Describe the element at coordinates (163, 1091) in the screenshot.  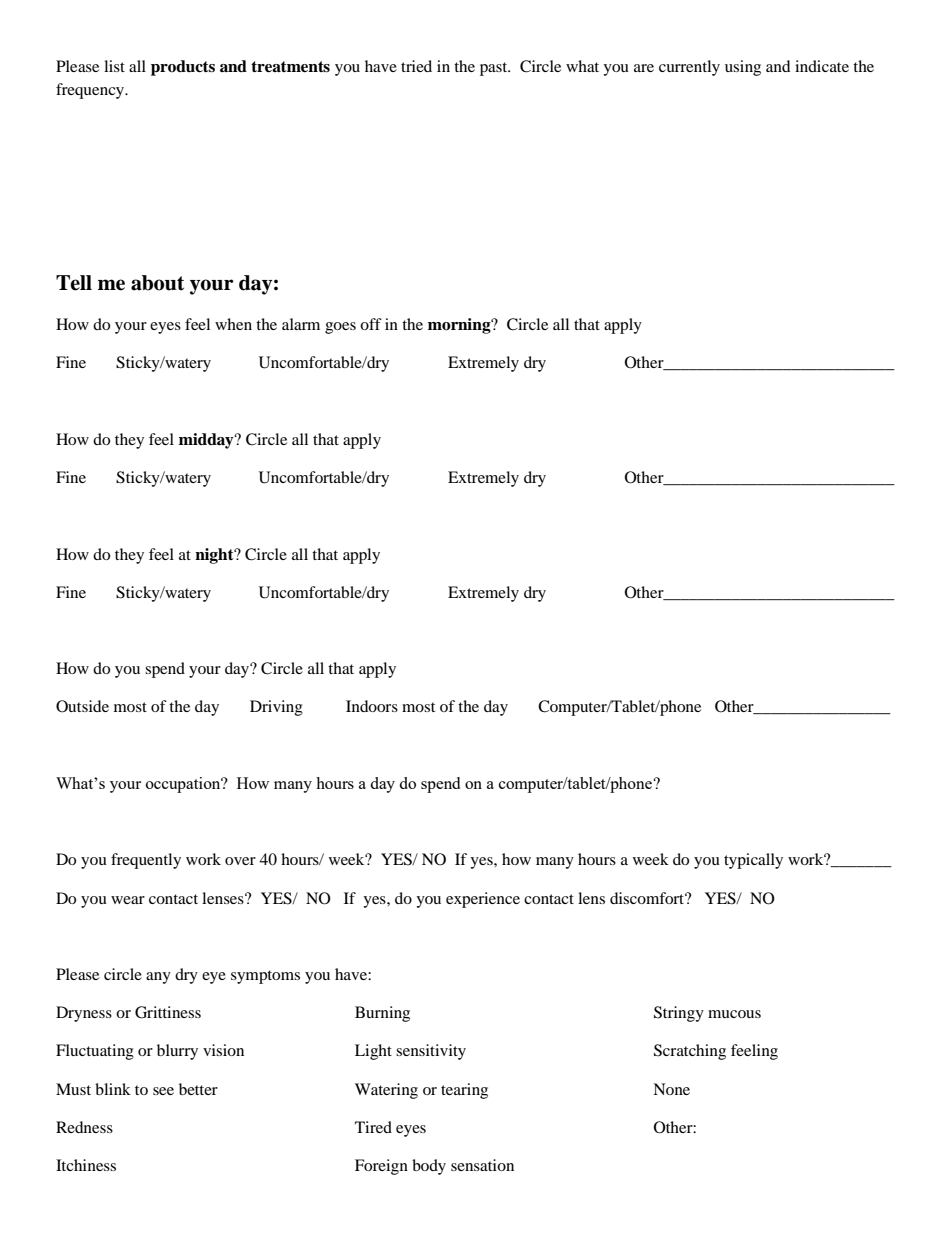
I see `see` at that location.
